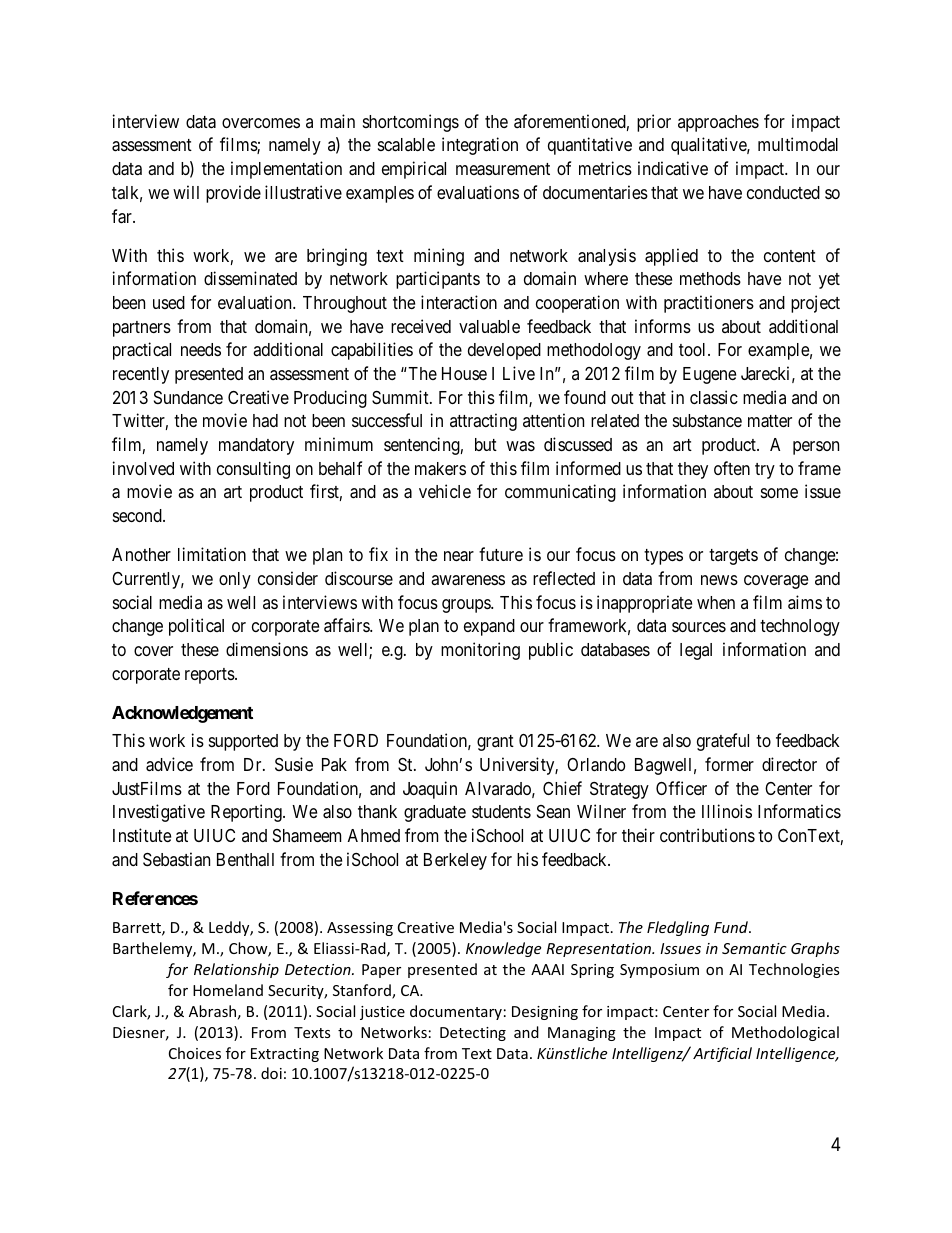 Image resolution: width=952 pixels, height=1233 pixels. What do you see at coordinates (243, 742) in the document?
I see `supported` at bounding box center [243, 742].
